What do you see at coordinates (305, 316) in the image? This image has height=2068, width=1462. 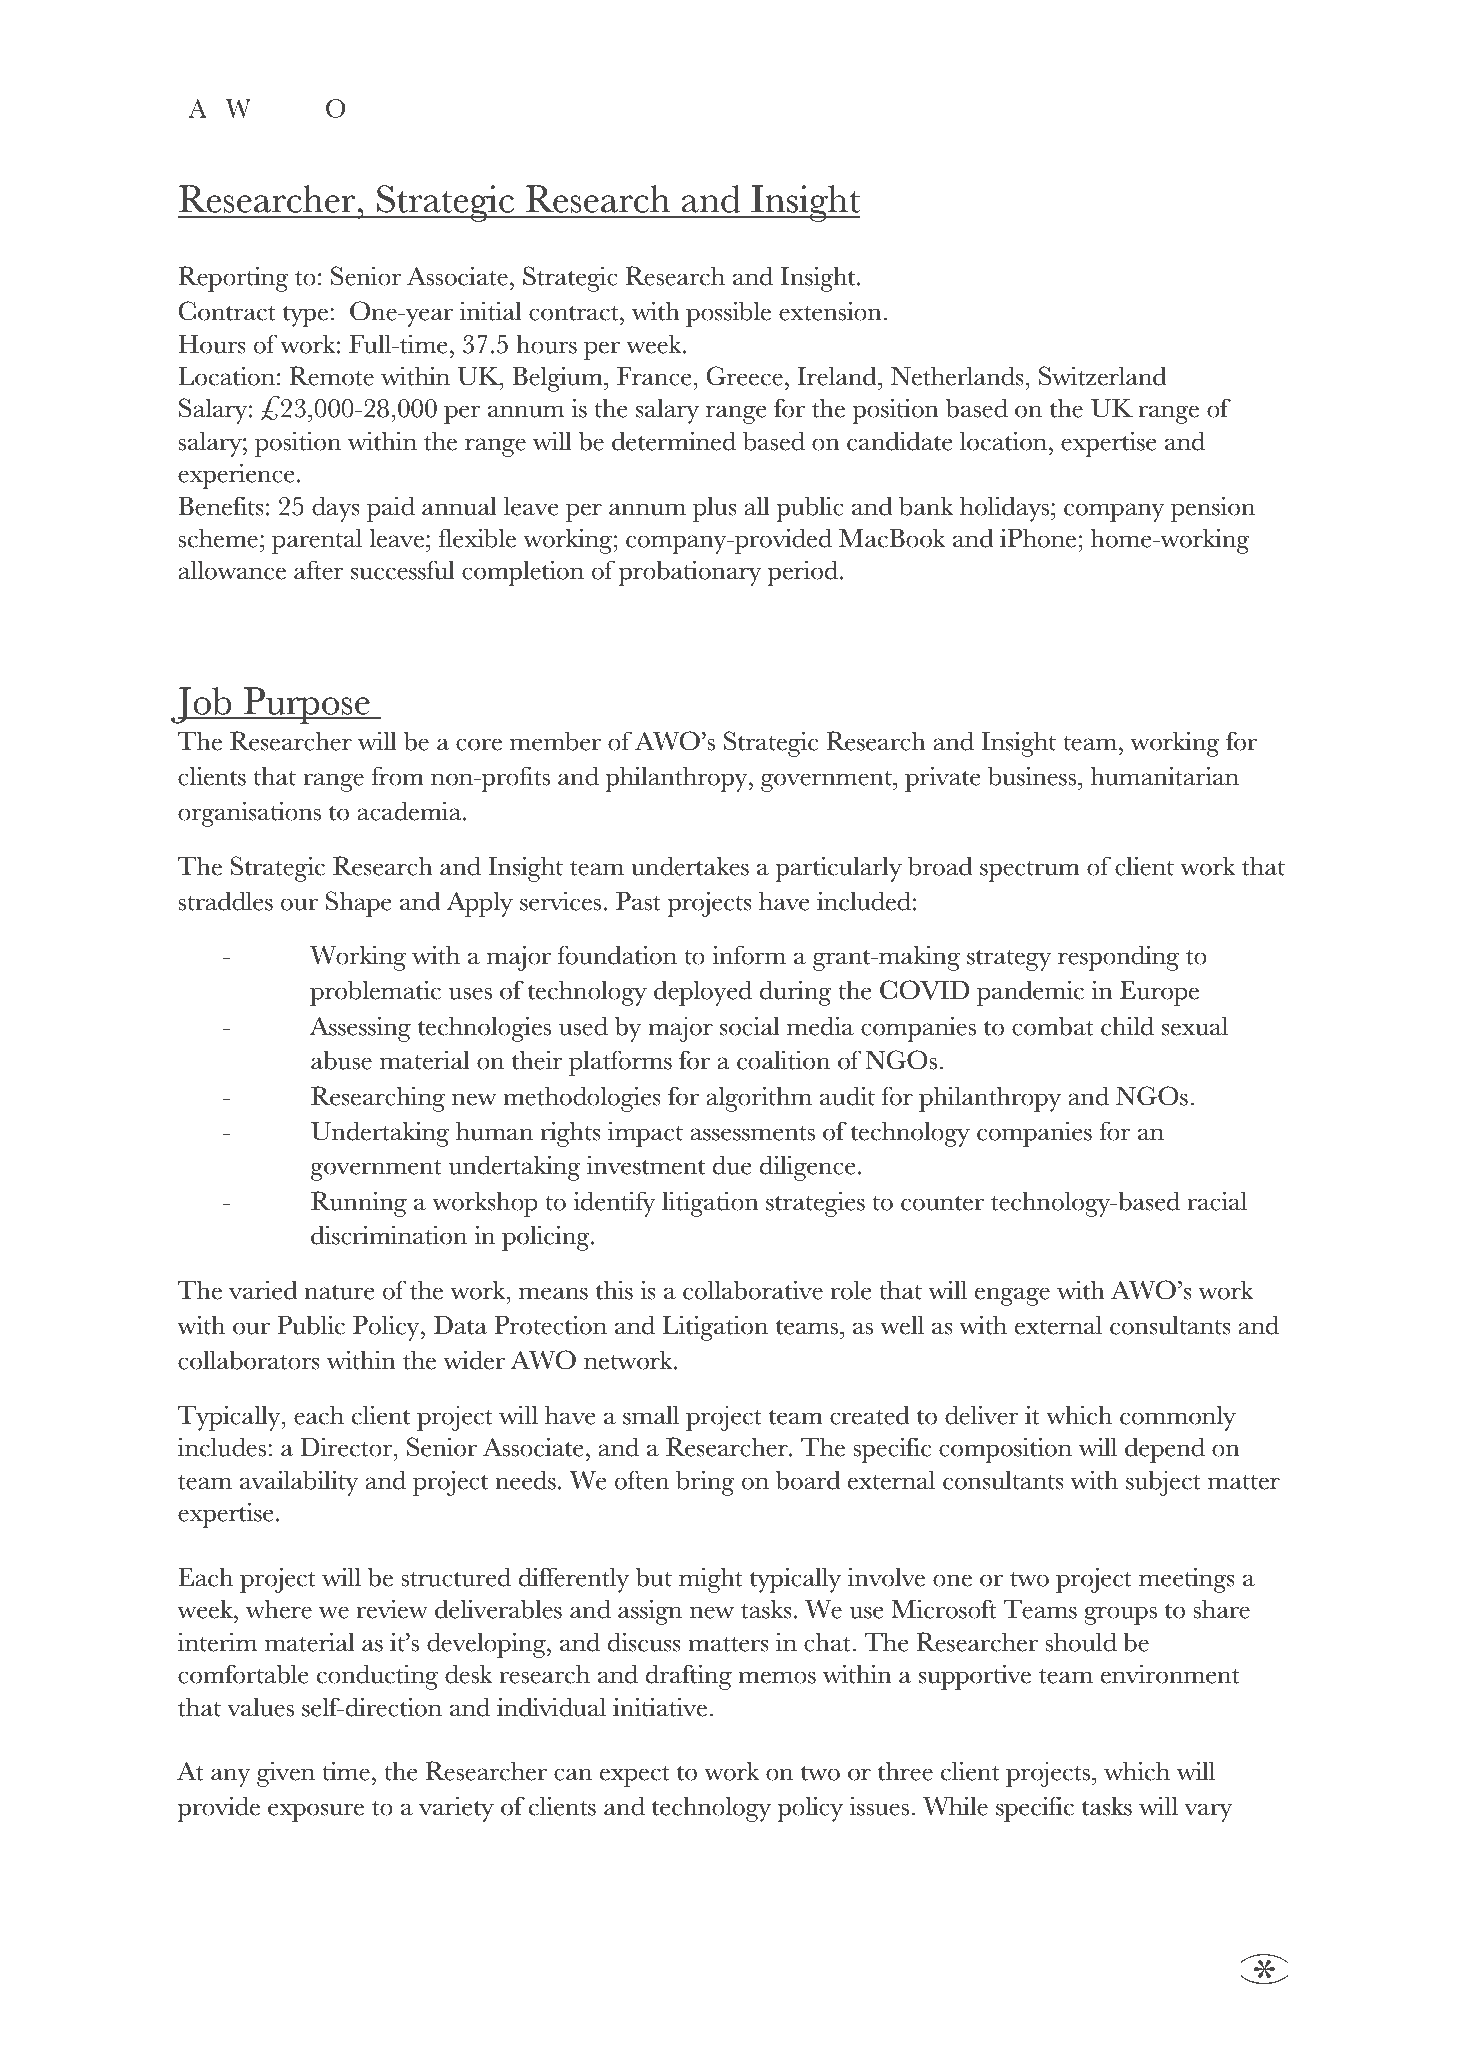 I see `type` at bounding box center [305, 316].
